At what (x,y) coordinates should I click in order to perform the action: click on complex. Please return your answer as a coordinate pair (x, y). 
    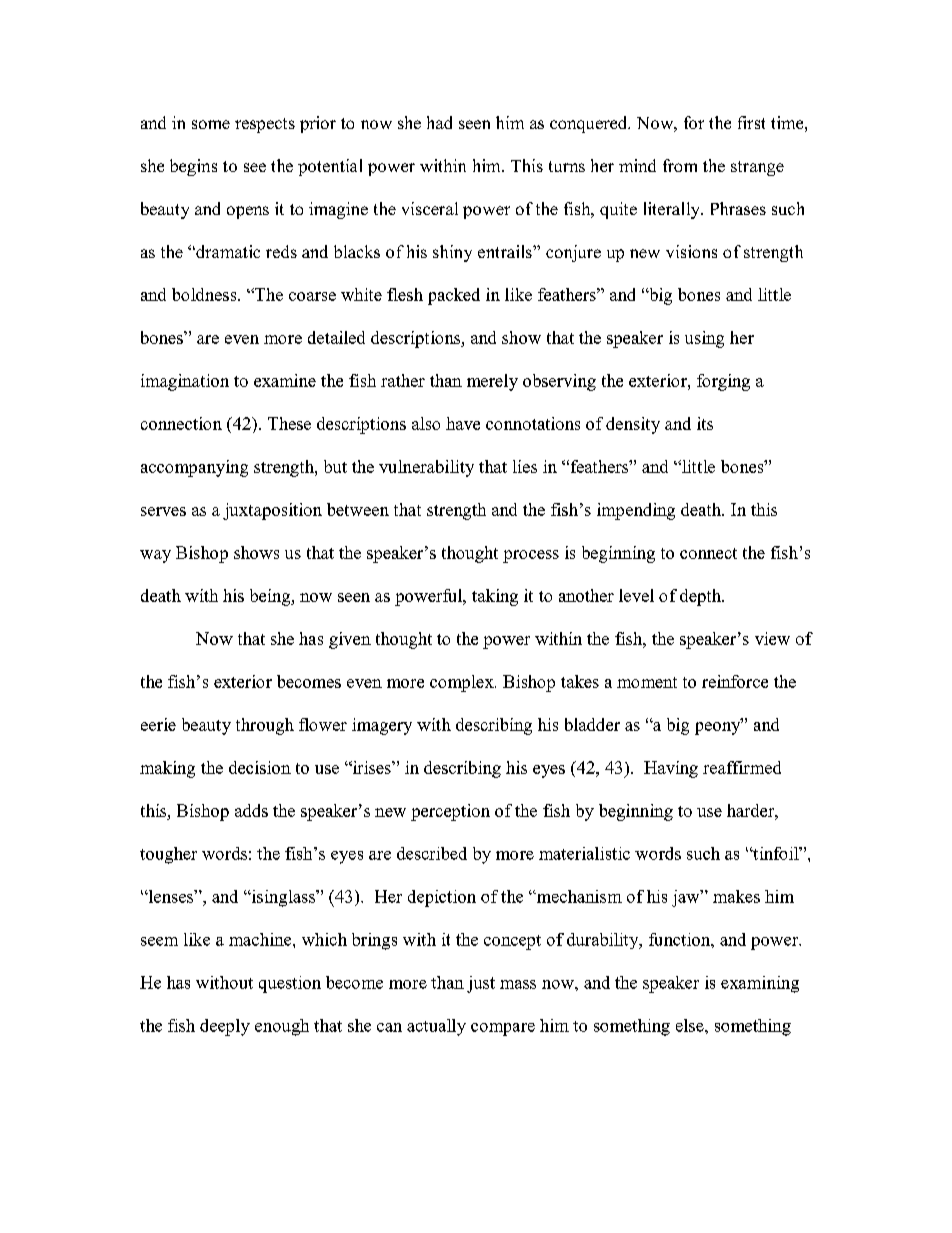
    Looking at the image, I should click on (463, 683).
